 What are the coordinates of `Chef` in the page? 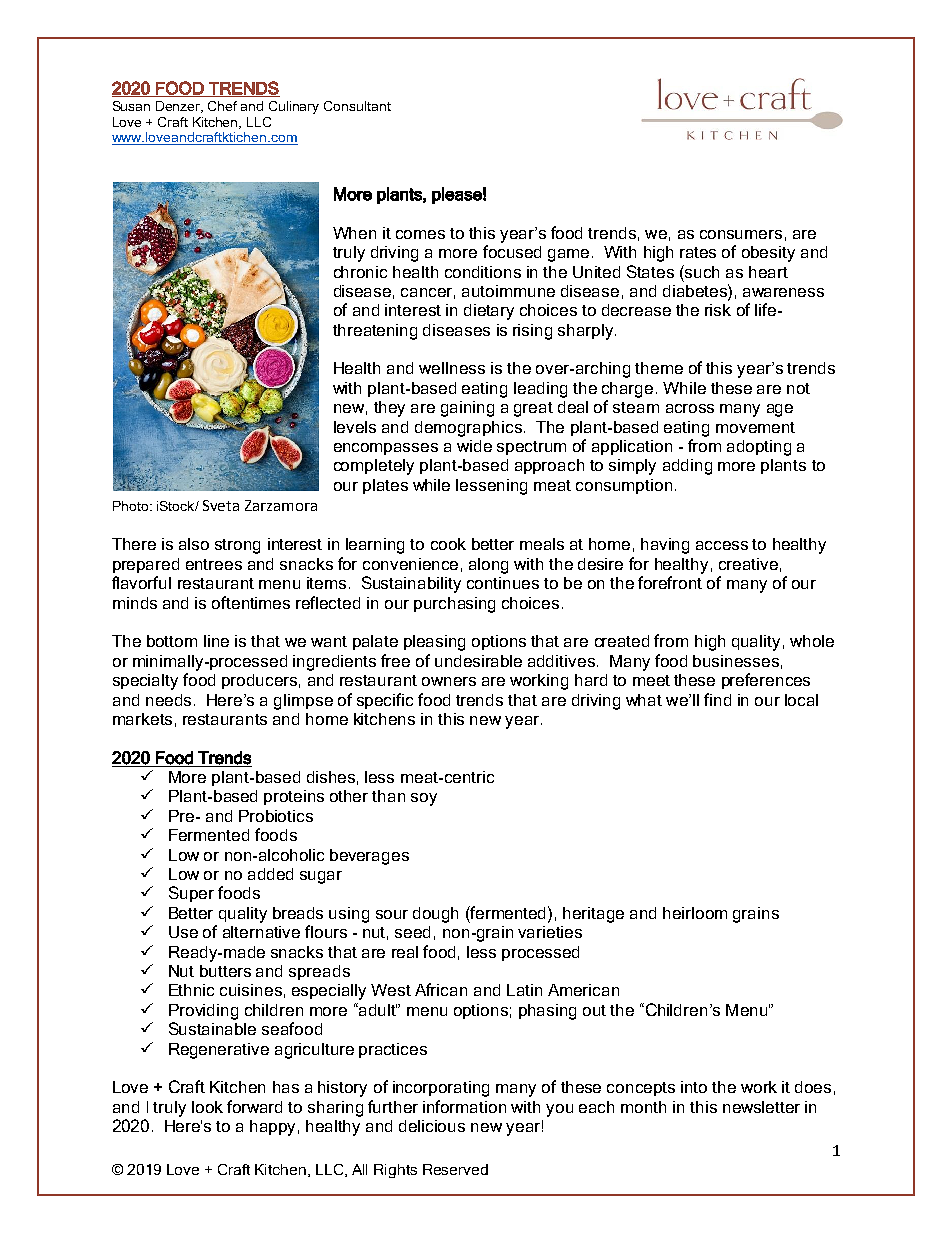 It's located at (222, 106).
